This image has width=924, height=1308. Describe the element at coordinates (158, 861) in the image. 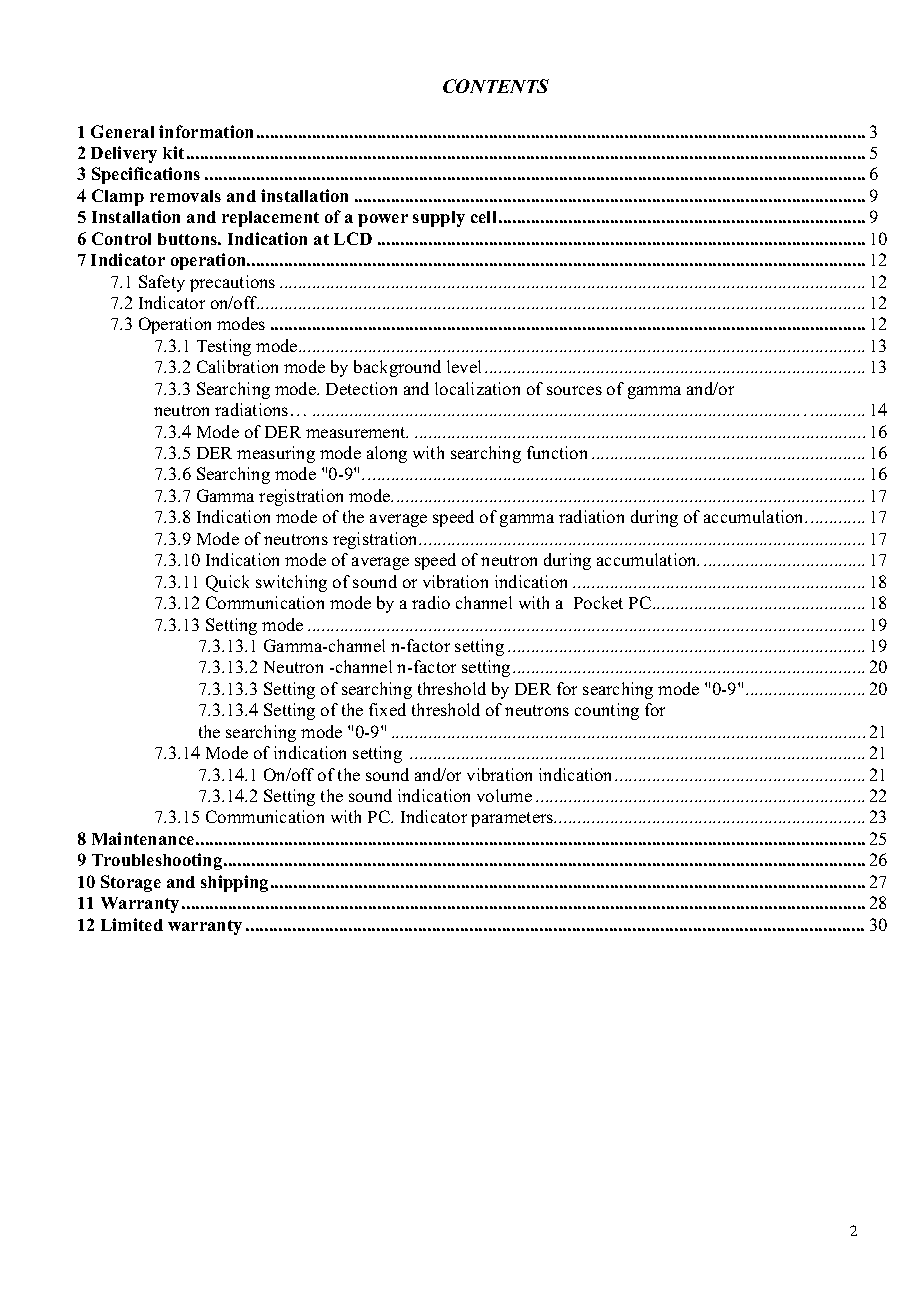

I see `Troubleshooting` at that location.
